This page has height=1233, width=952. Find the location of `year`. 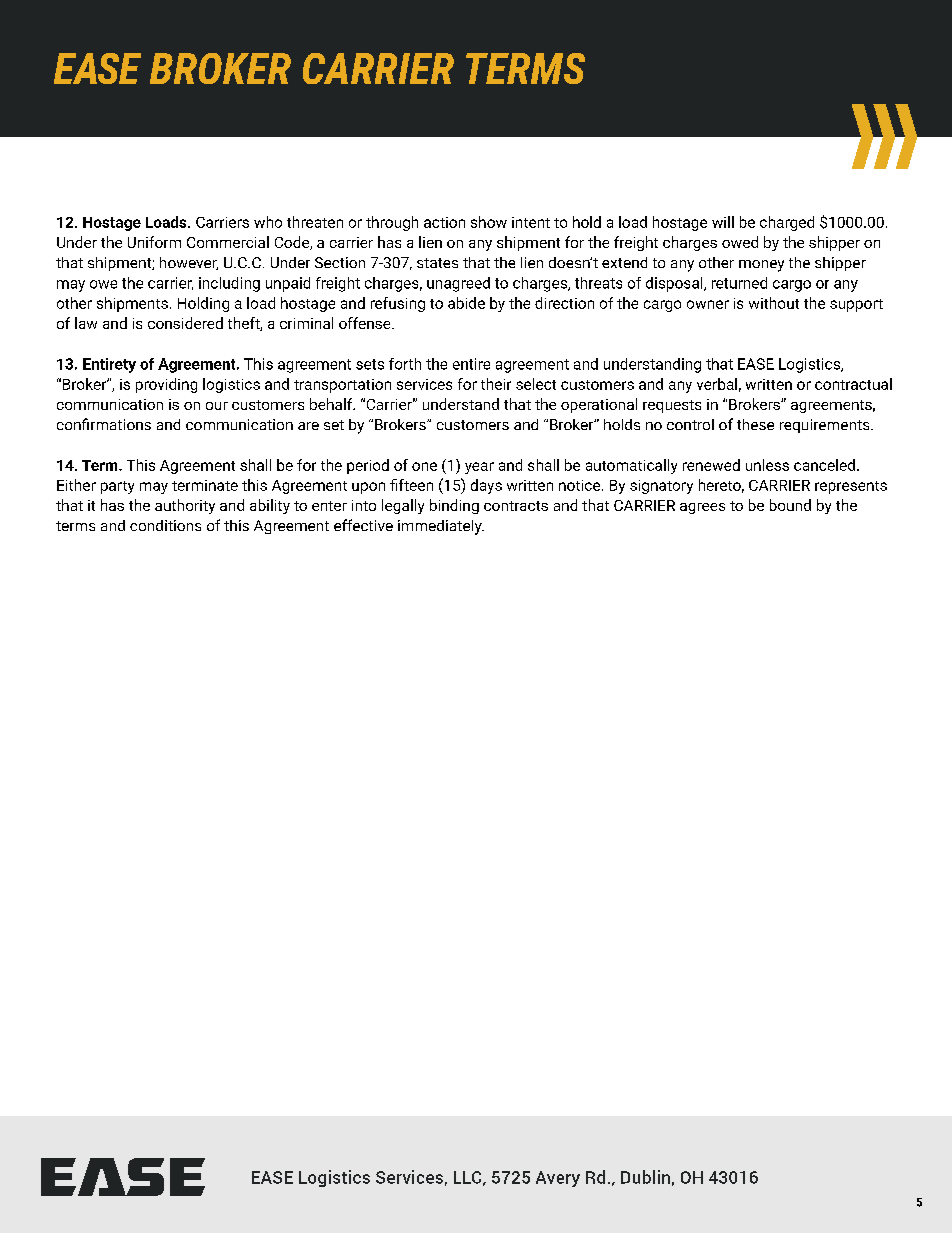

year is located at coordinates (479, 468).
